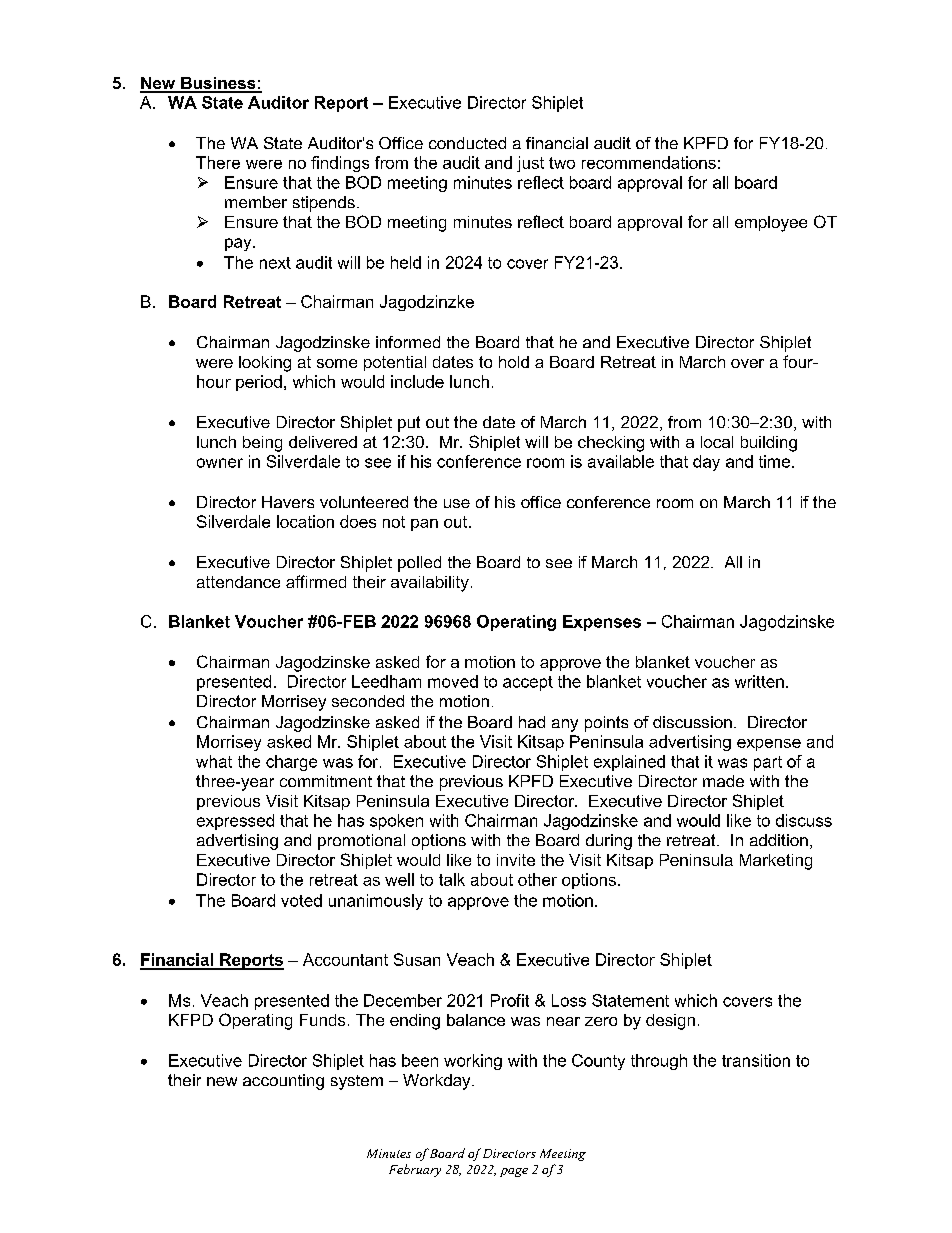 The image size is (952, 1233). I want to click on voted, so click(301, 900).
